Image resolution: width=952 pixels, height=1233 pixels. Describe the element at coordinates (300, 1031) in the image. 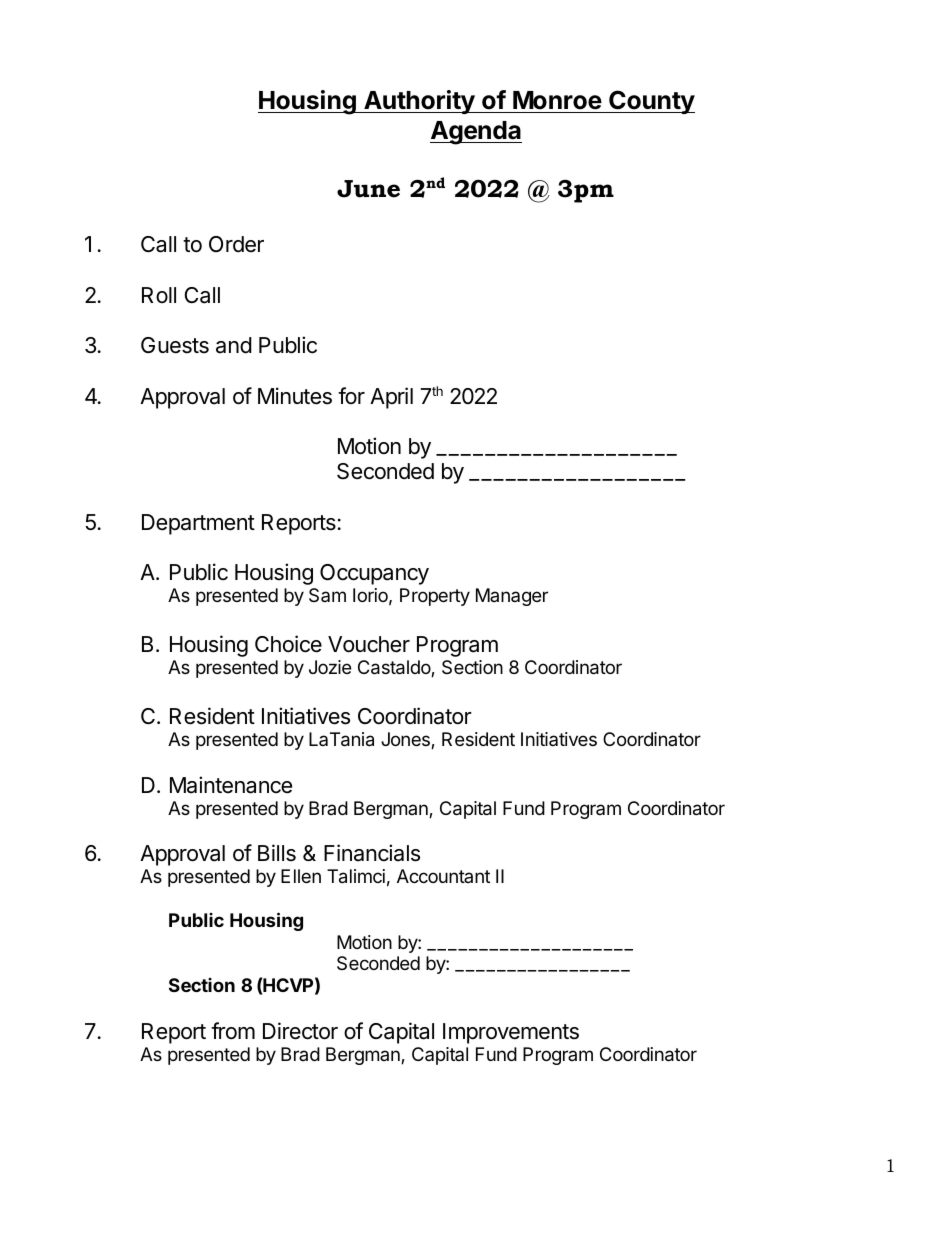

I see `Director` at that location.
